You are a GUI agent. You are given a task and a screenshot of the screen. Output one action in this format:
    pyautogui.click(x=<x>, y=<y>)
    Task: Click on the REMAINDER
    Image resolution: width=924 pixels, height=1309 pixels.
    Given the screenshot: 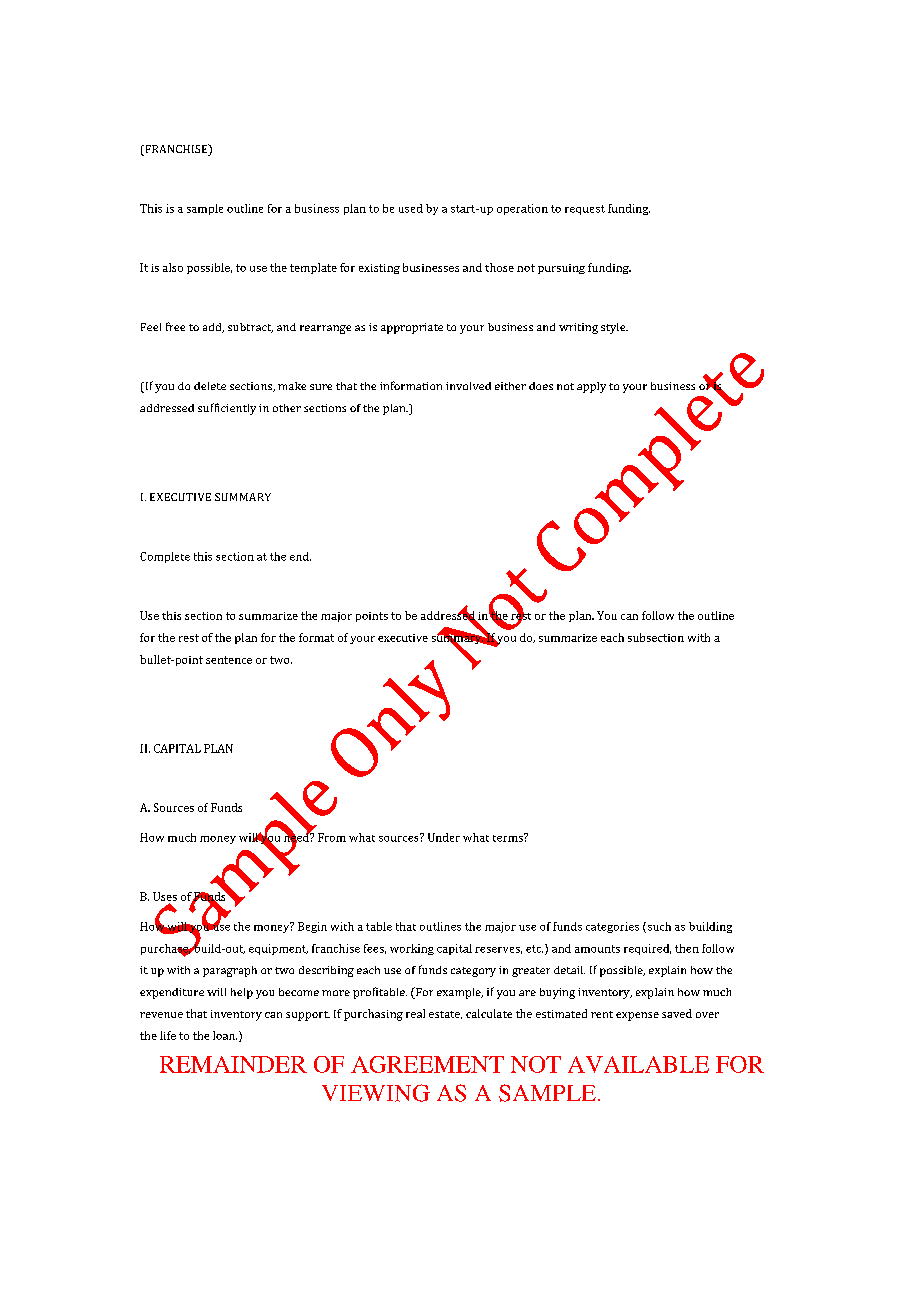 What is the action you would take?
    pyautogui.click(x=233, y=1064)
